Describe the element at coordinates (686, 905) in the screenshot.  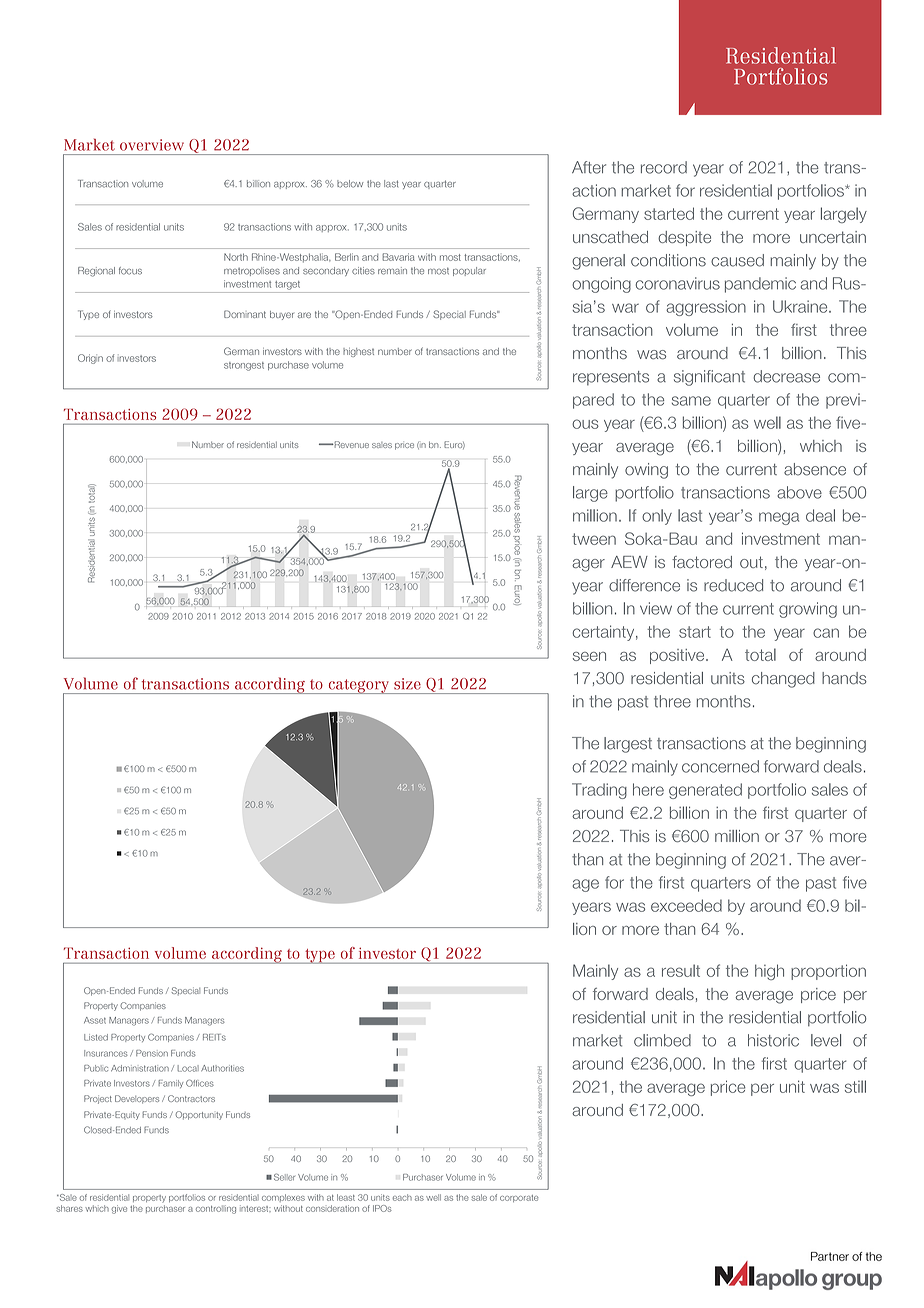
I see `exceeded` at that location.
